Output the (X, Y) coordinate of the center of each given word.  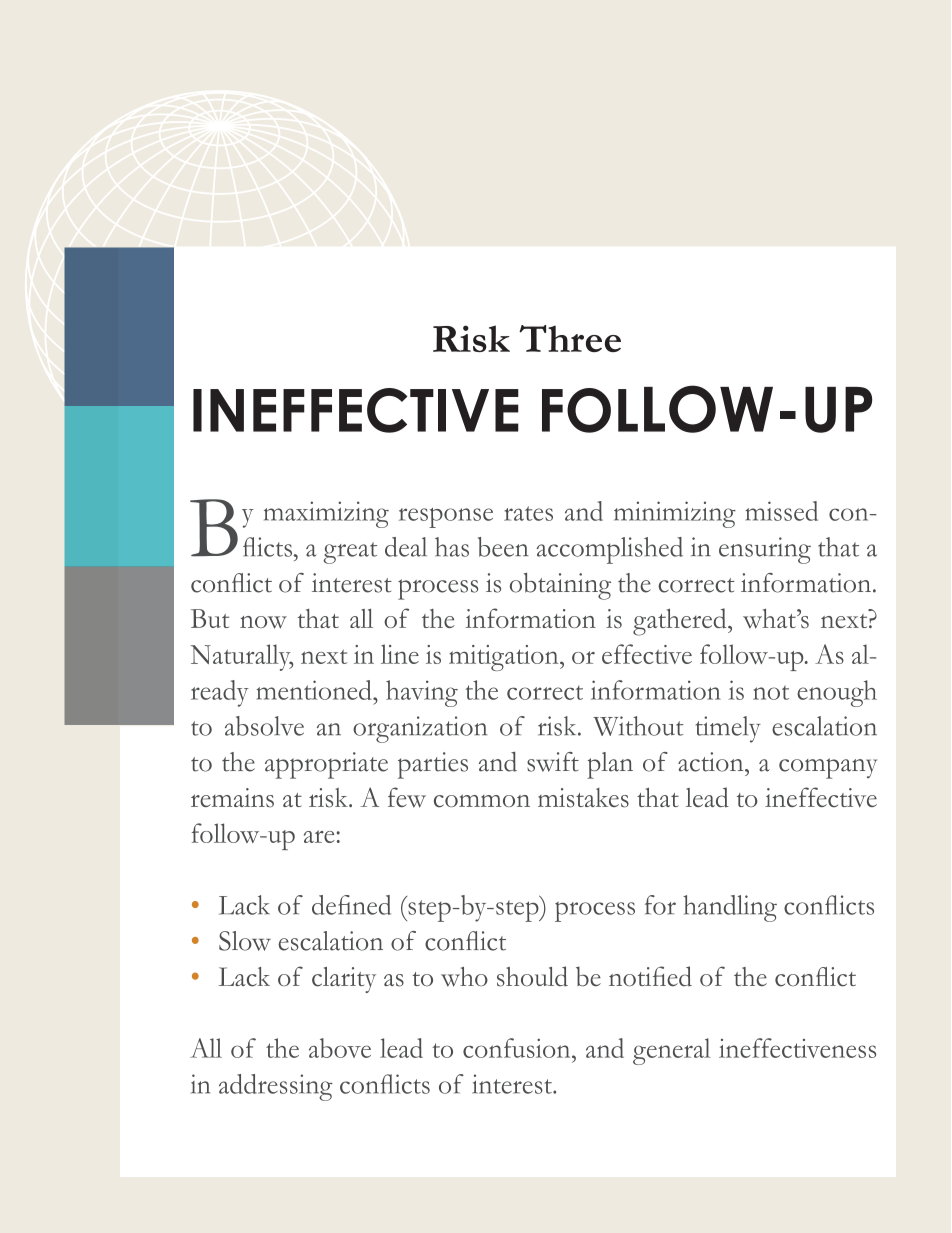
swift (553, 762)
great (350, 553)
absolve (264, 726)
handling (730, 908)
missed (781, 511)
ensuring (765, 550)
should (532, 976)
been (503, 547)
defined (351, 905)
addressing (276, 1087)
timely (728, 729)
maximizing (326, 514)
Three (570, 338)
